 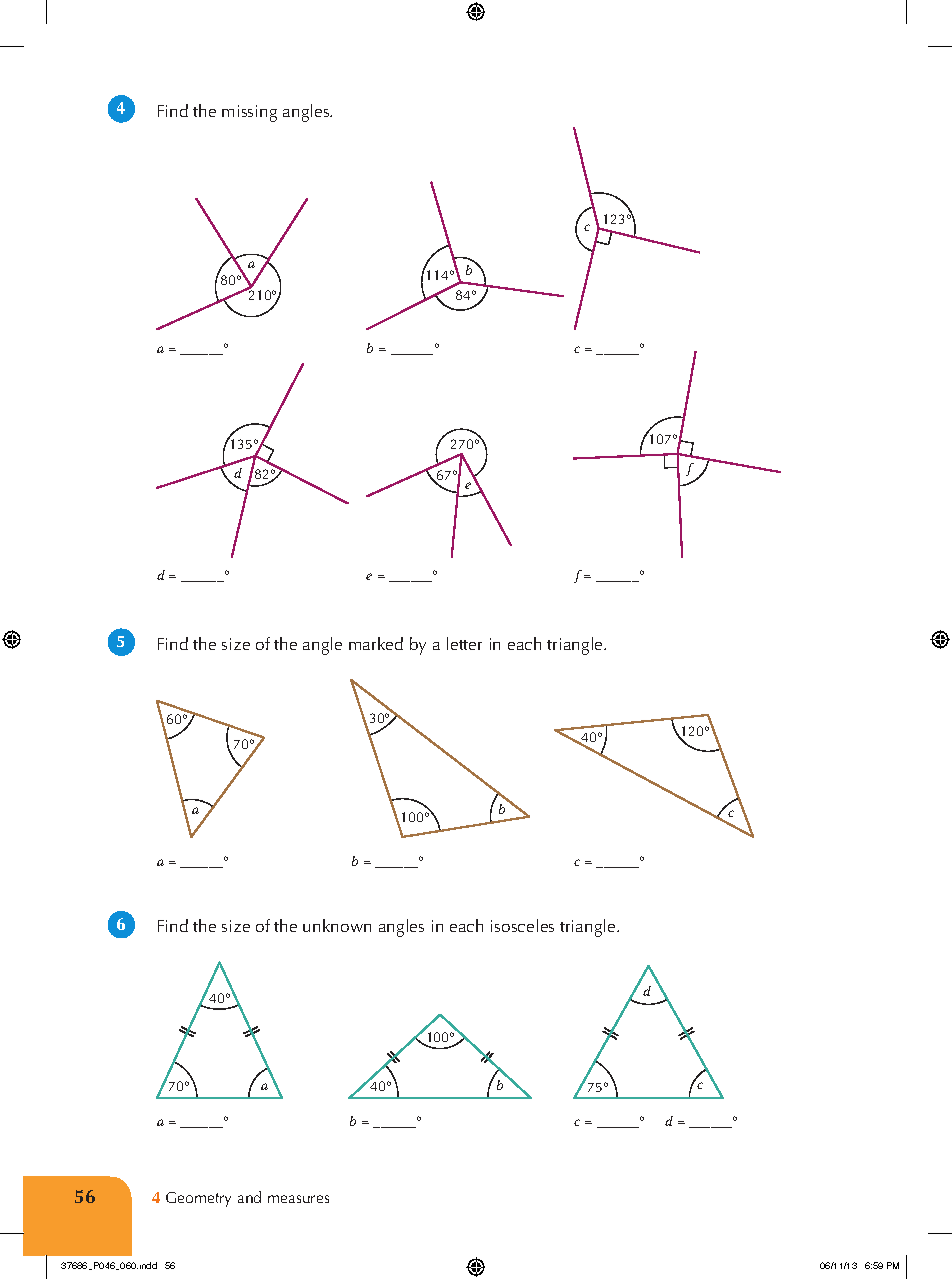 I want to click on letter, so click(x=464, y=643).
